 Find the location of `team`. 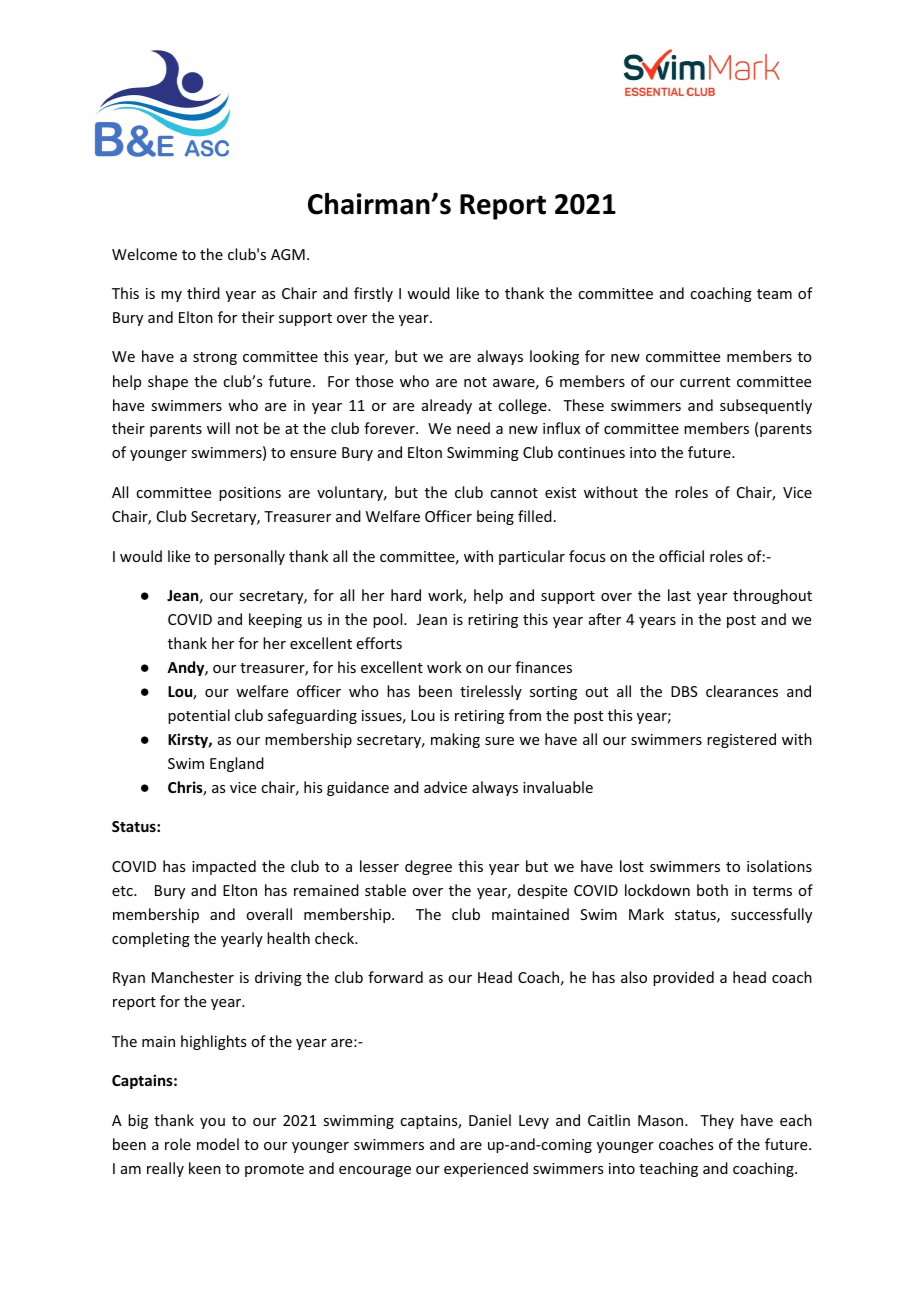

team is located at coordinates (774, 294).
